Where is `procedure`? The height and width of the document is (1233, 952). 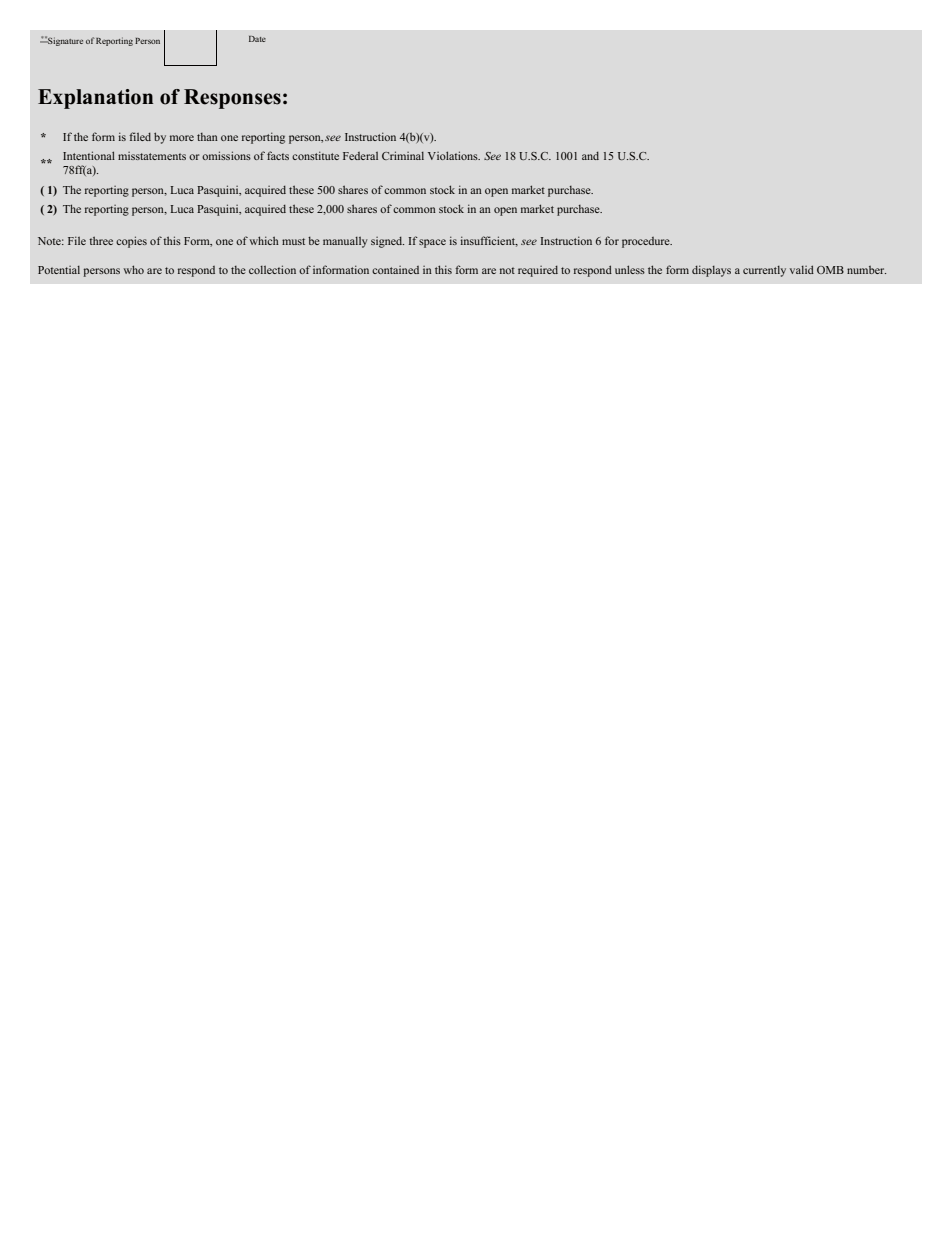 procedure is located at coordinates (647, 242).
